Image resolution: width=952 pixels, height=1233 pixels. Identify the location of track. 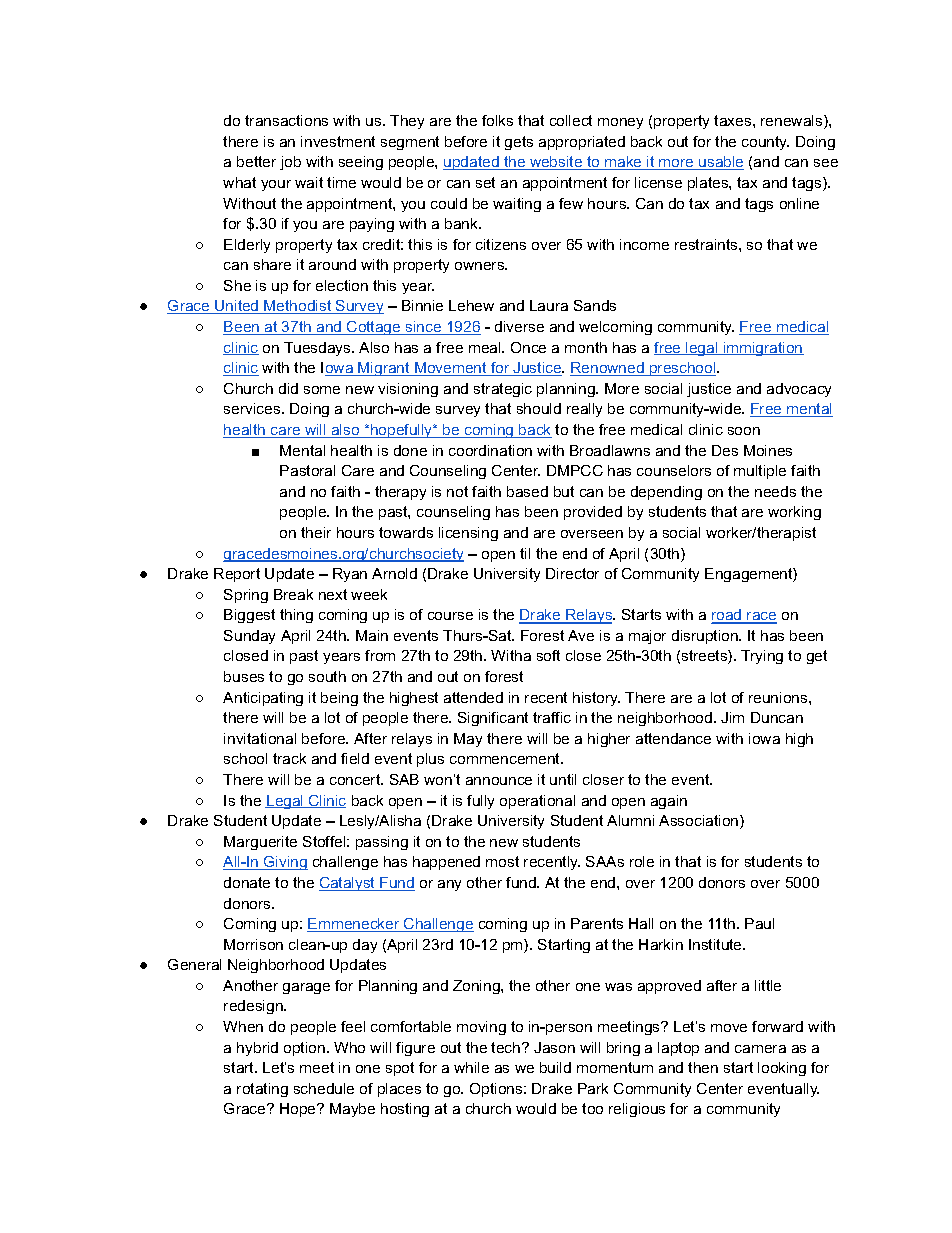
(289, 758).
